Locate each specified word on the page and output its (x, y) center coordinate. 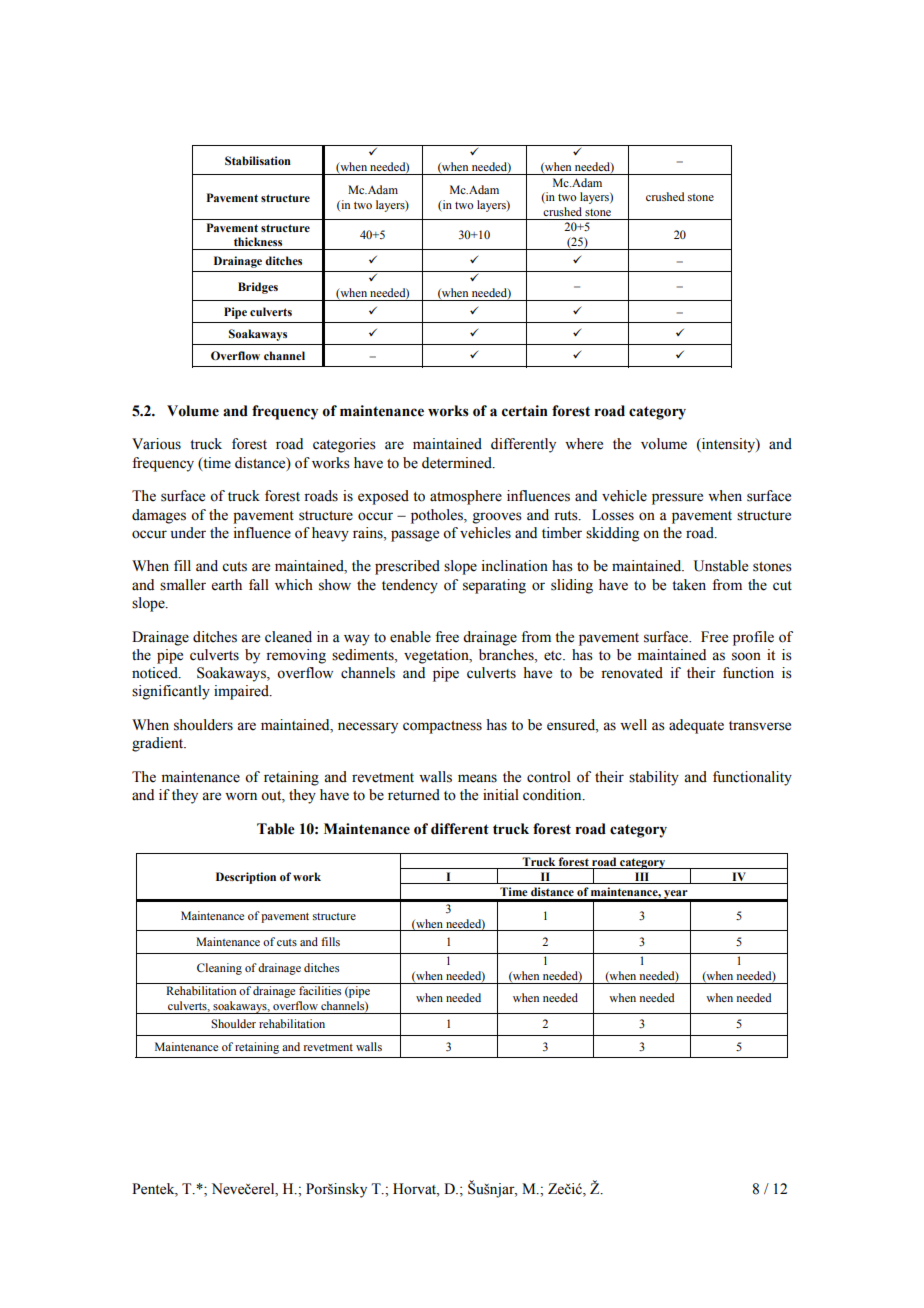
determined (458, 463)
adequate (696, 726)
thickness (258, 241)
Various (156, 444)
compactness (442, 727)
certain (525, 411)
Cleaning (219, 969)
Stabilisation (258, 160)
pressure (677, 499)
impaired (242, 692)
